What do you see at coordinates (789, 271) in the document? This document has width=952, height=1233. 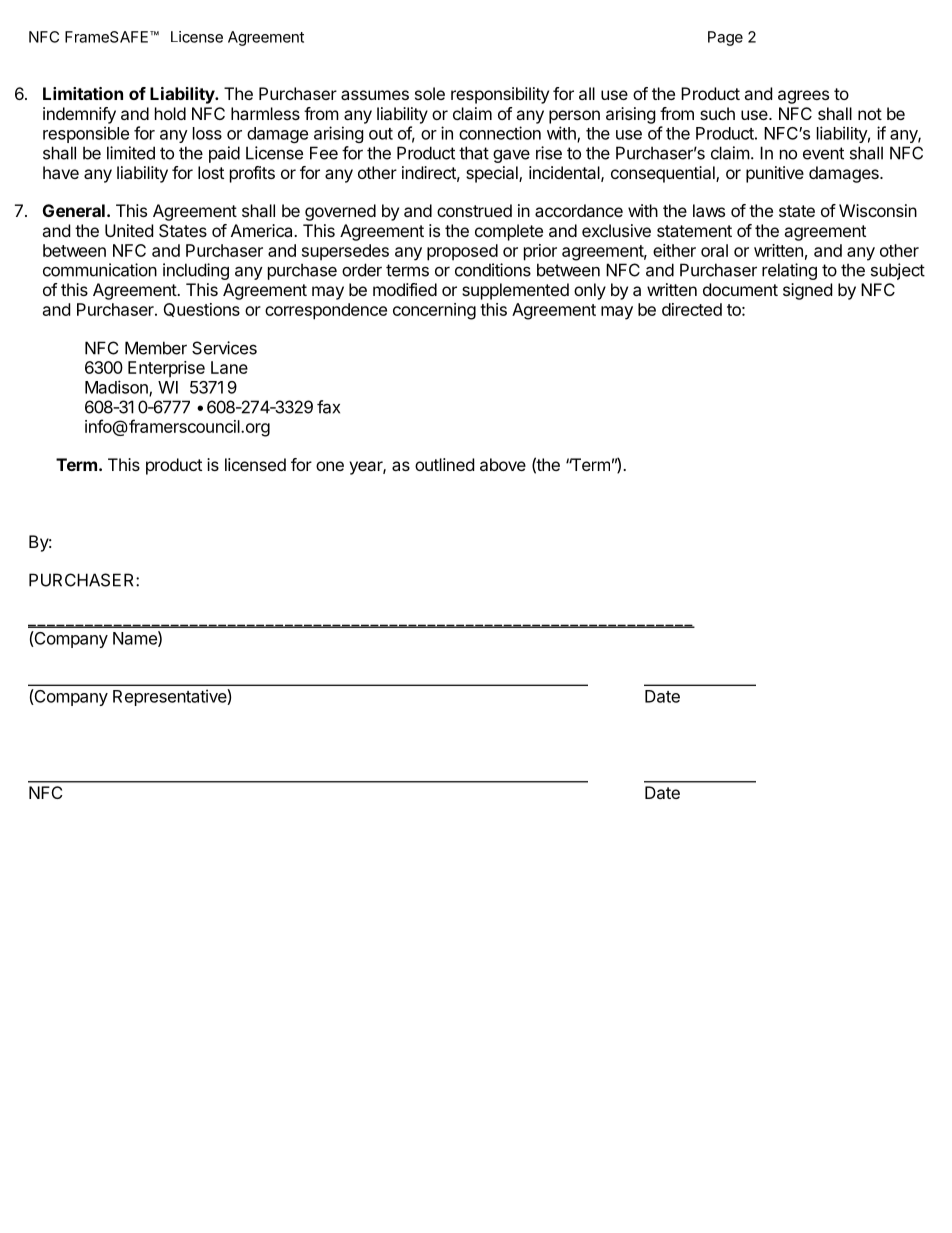 I see `relating` at bounding box center [789, 271].
